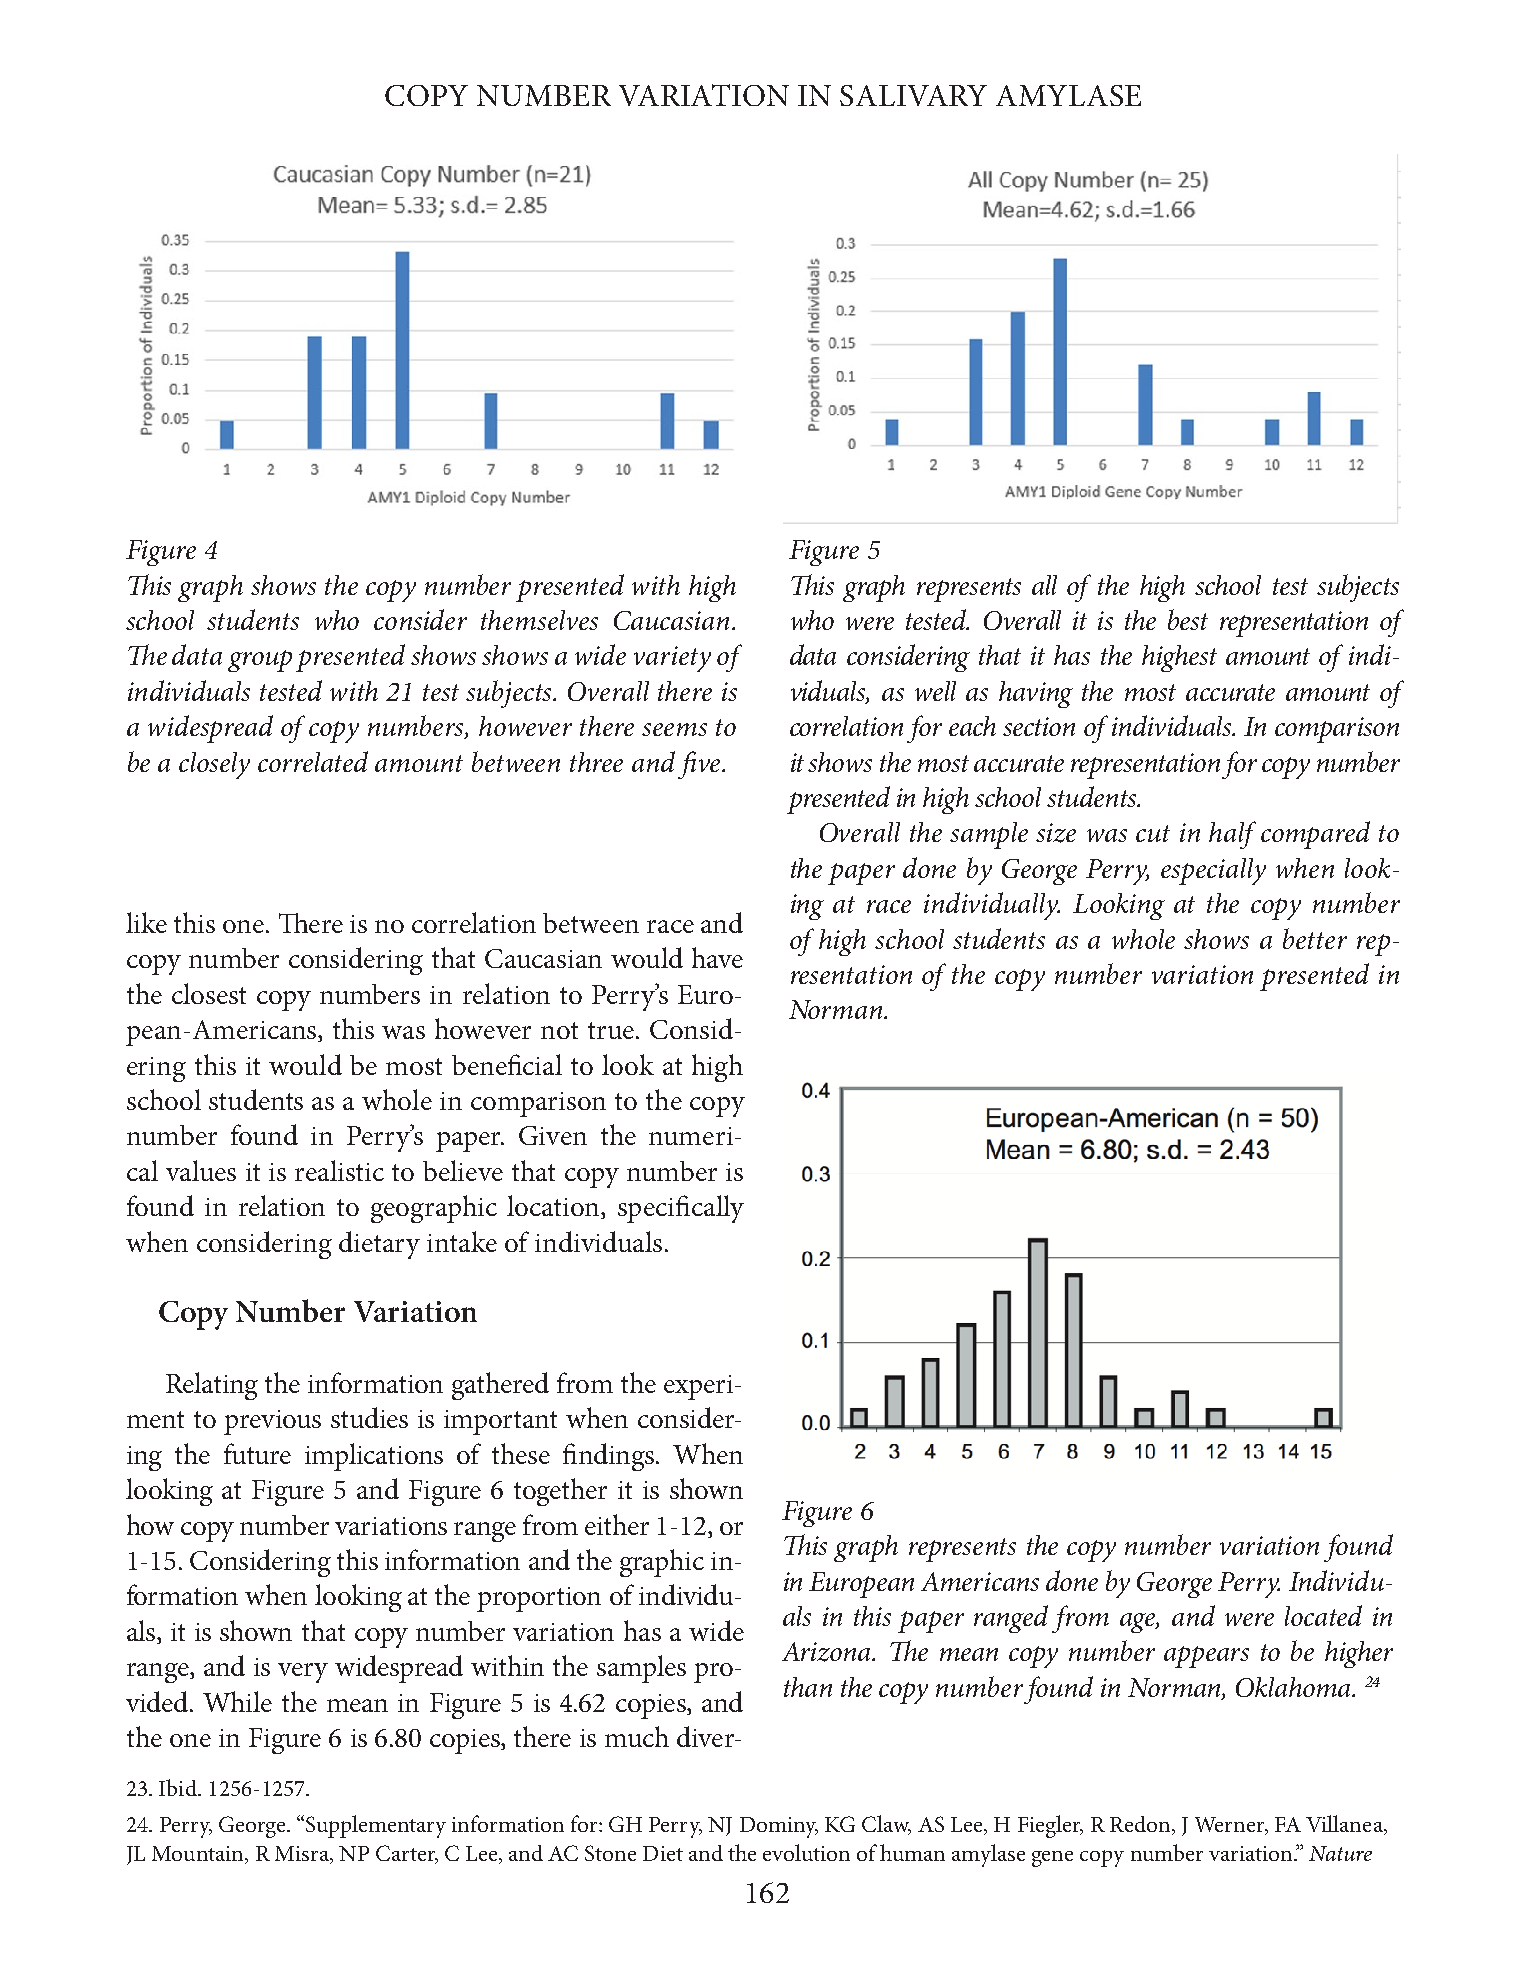  What do you see at coordinates (1036, 694) in the screenshot?
I see `having` at bounding box center [1036, 694].
